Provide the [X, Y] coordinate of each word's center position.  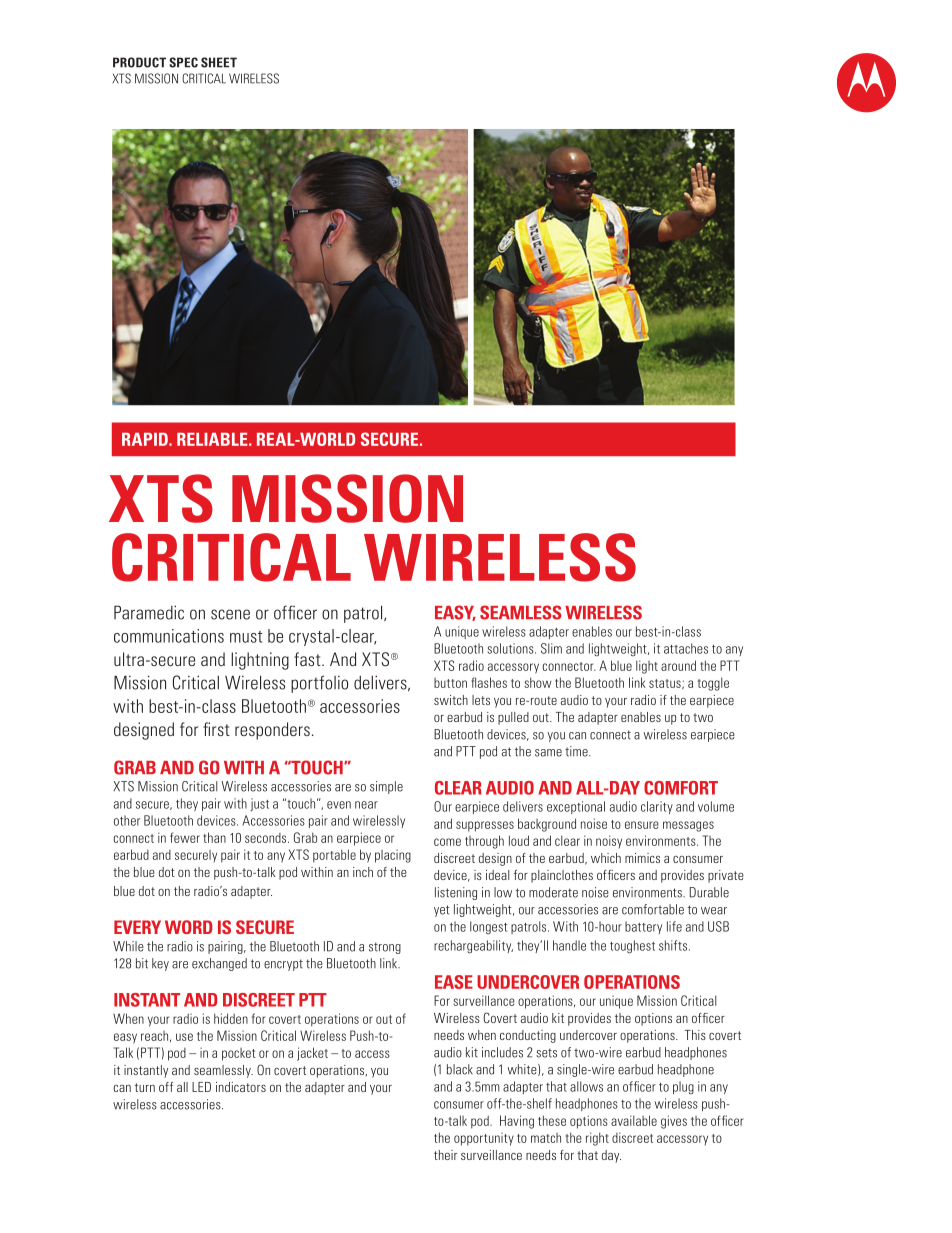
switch [451, 700]
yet [442, 911]
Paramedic [149, 612]
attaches [686, 648]
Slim [551, 648]
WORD [189, 927]
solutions [511, 648]
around [678, 665]
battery [643, 927]
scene [230, 614]
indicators [241, 1087]
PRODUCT [139, 62]
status [666, 684]
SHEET [219, 62]
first [216, 729]
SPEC [183, 62]
